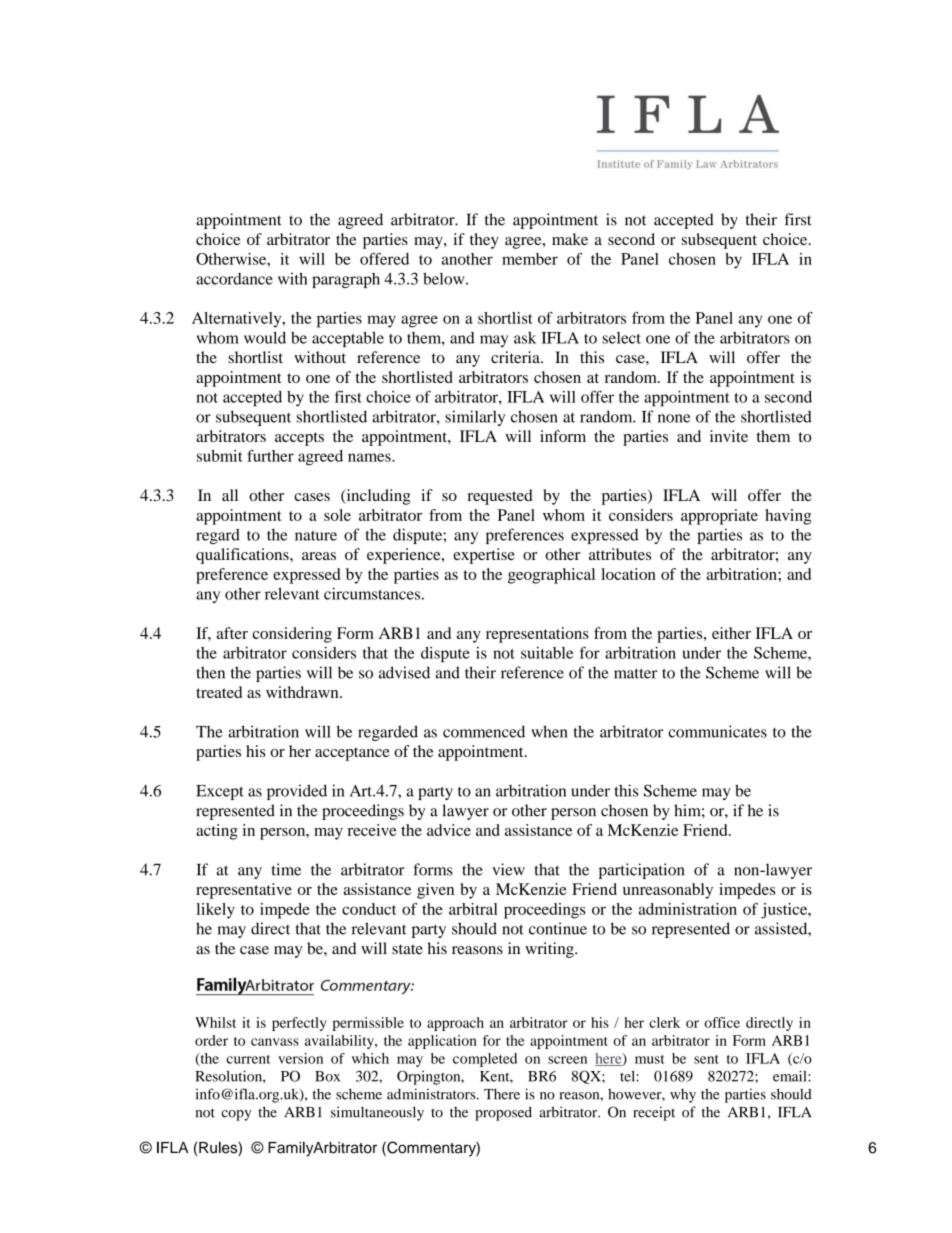  I want to click on expertise, so click(484, 556).
